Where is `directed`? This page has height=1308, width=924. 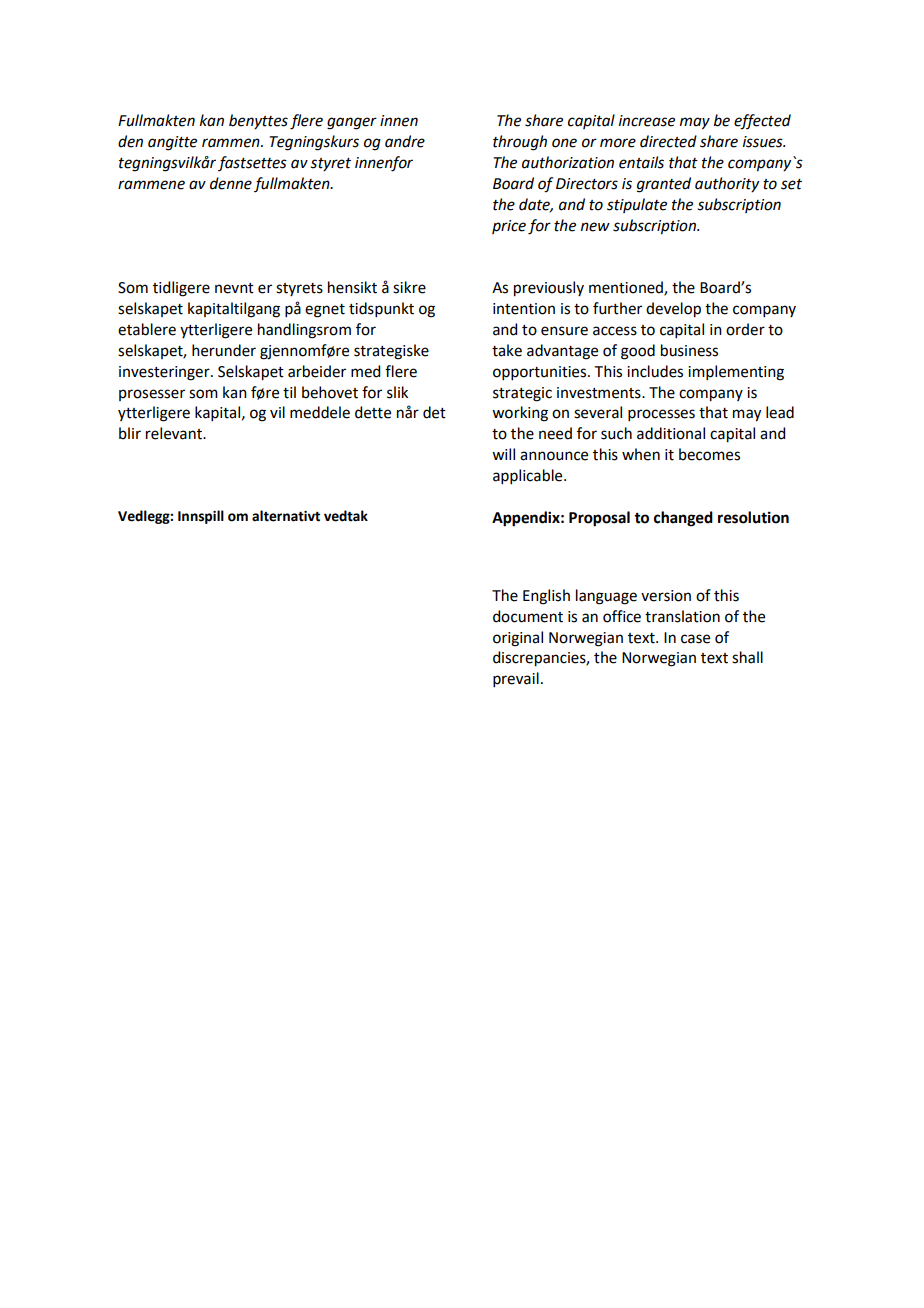
directed is located at coordinates (668, 141).
